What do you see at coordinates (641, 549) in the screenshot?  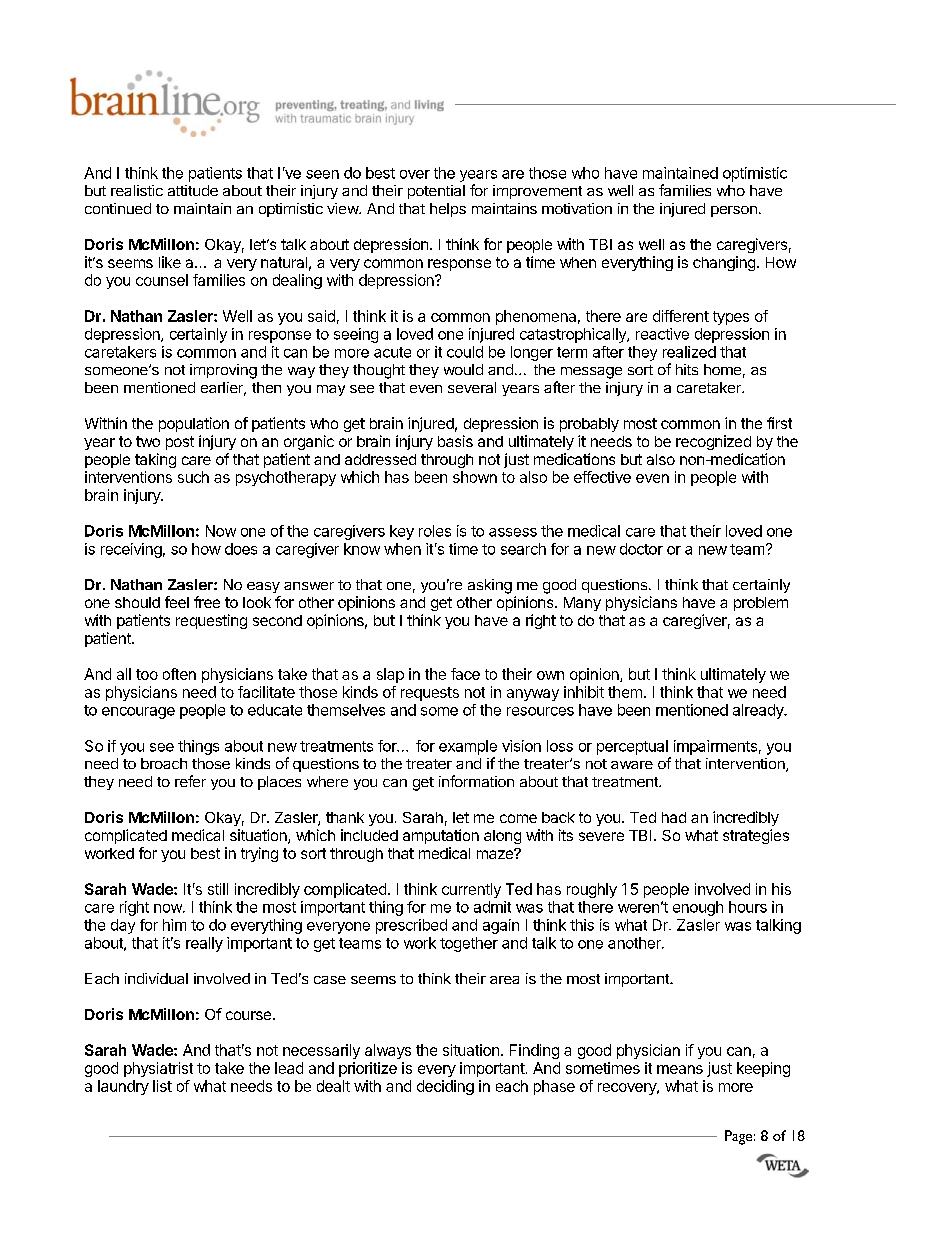 I see `doctor` at bounding box center [641, 549].
